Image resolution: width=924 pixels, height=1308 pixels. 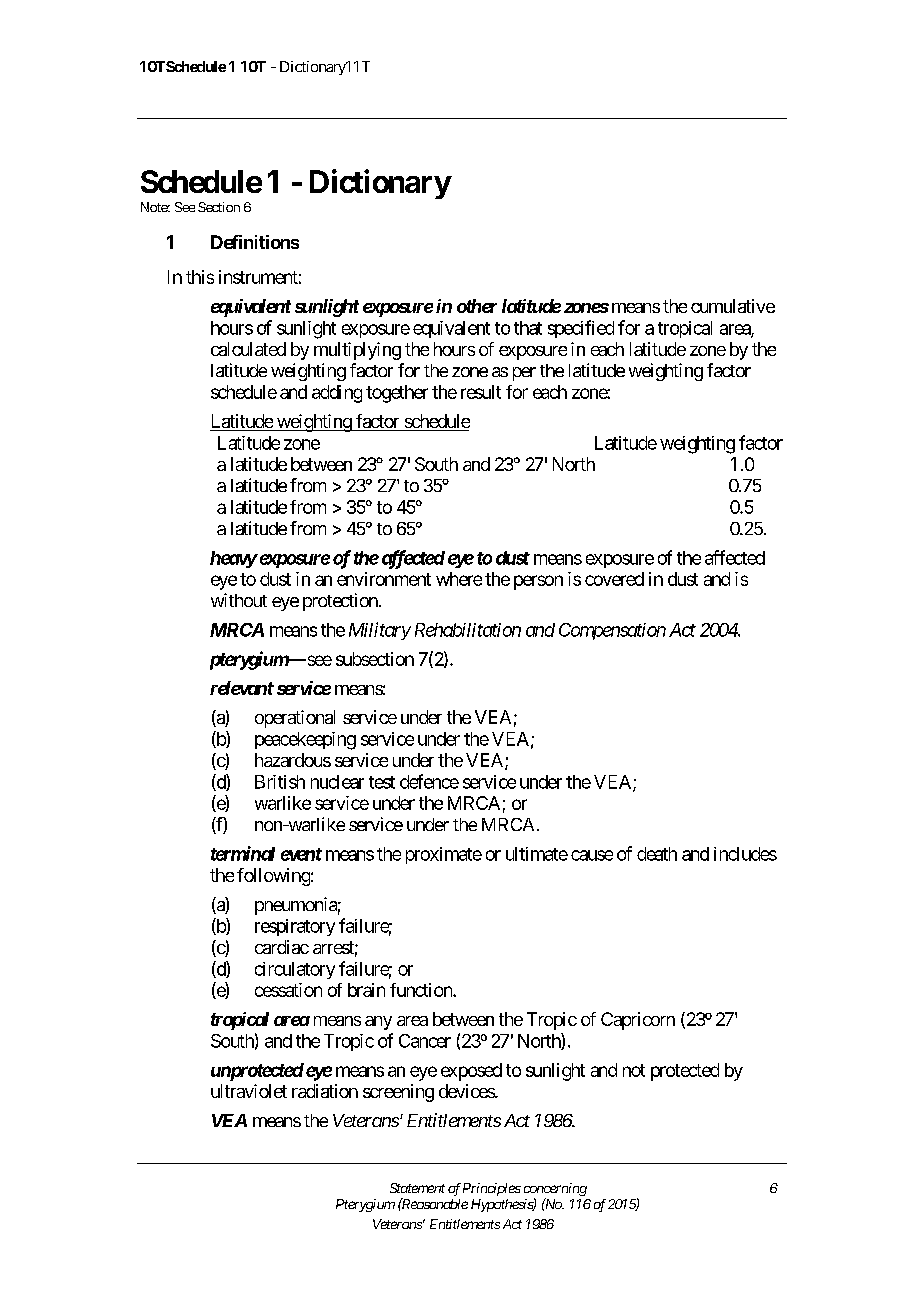 I want to click on Compensation, so click(x=612, y=631).
